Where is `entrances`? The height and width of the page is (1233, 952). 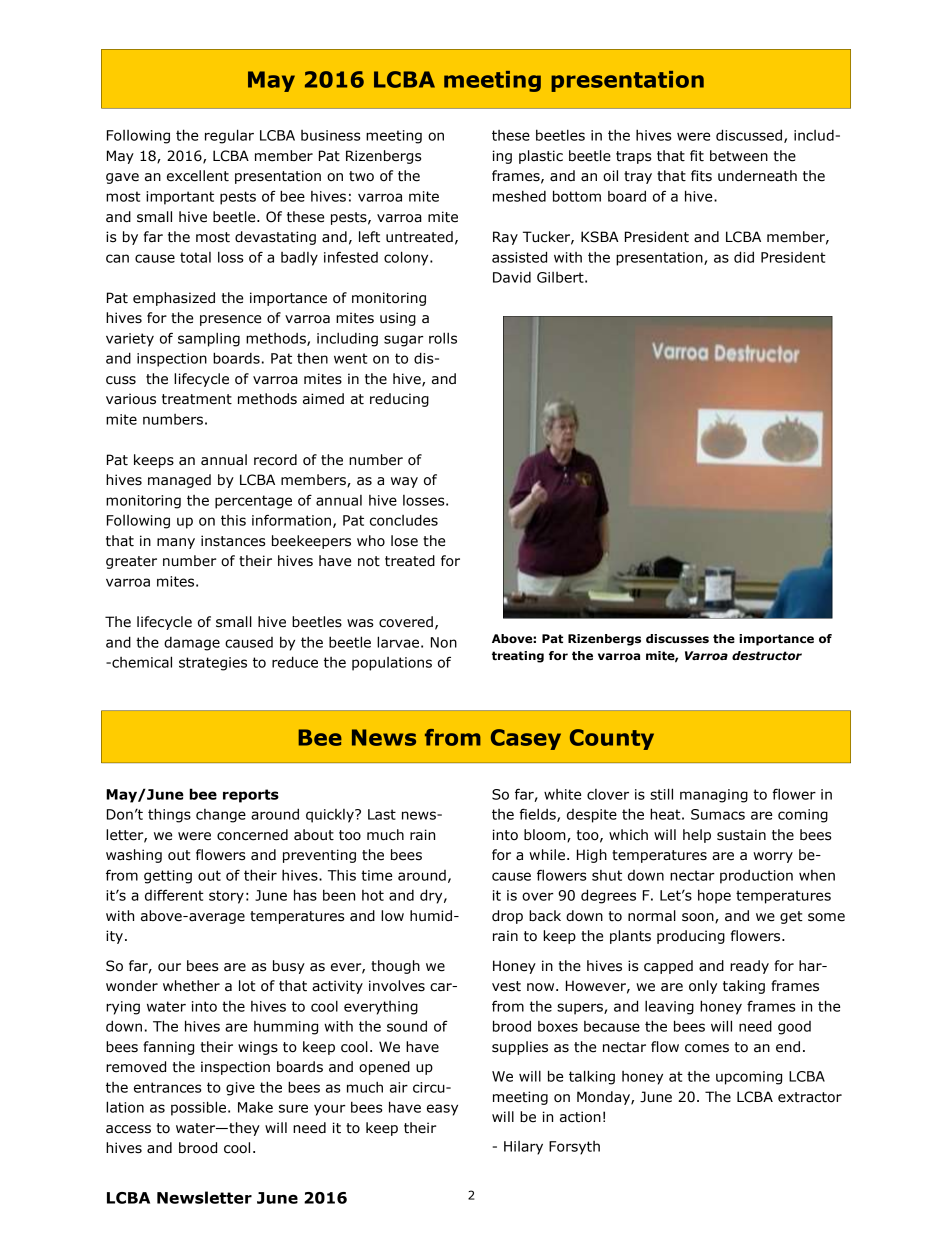 entrances is located at coordinates (168, 1087).
